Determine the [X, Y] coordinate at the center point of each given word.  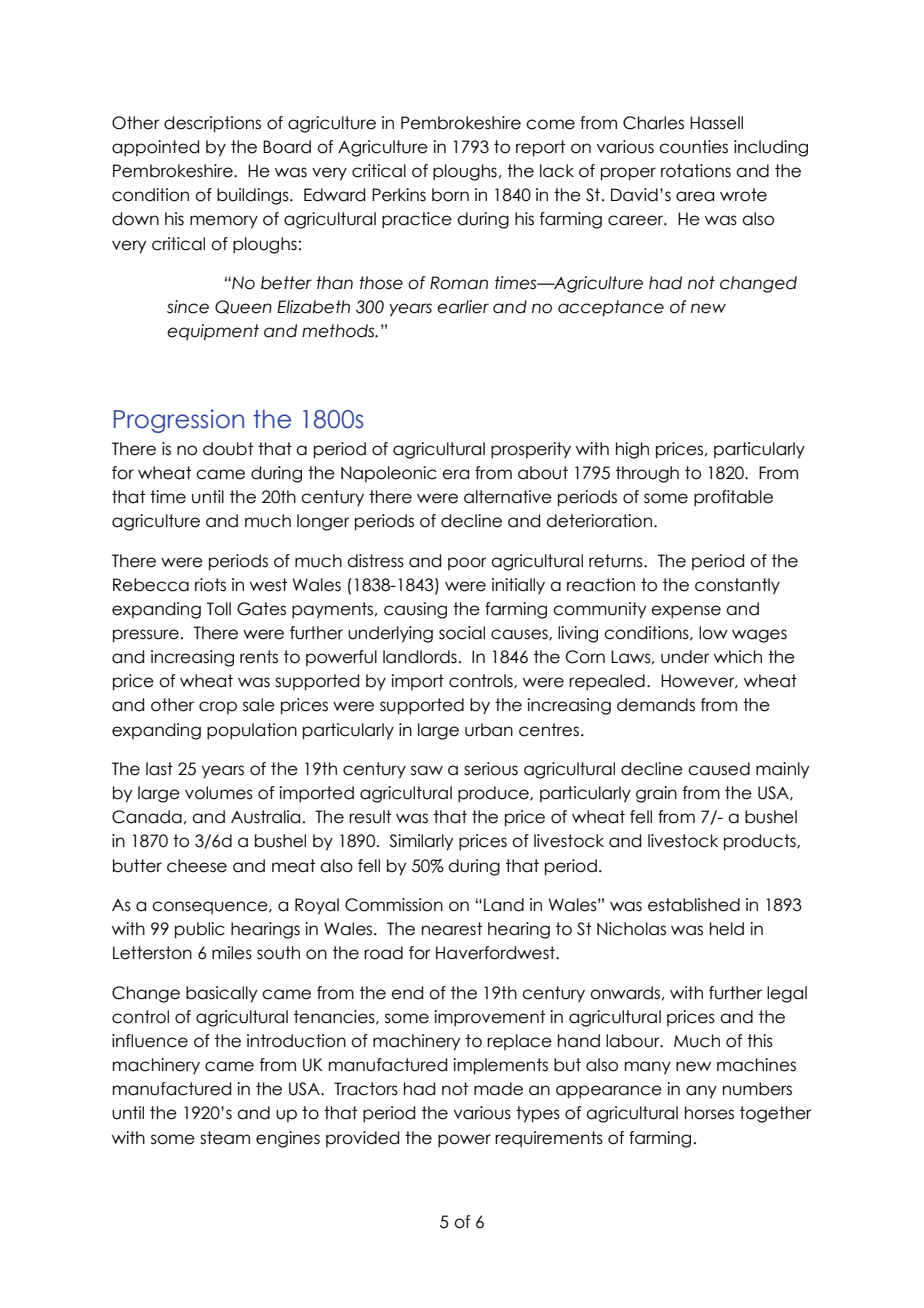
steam [225, 1138]
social [462, 633]
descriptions [212, 124]
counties [693, 147]
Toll [219, 609]
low [713, 633]
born [450, 195]
